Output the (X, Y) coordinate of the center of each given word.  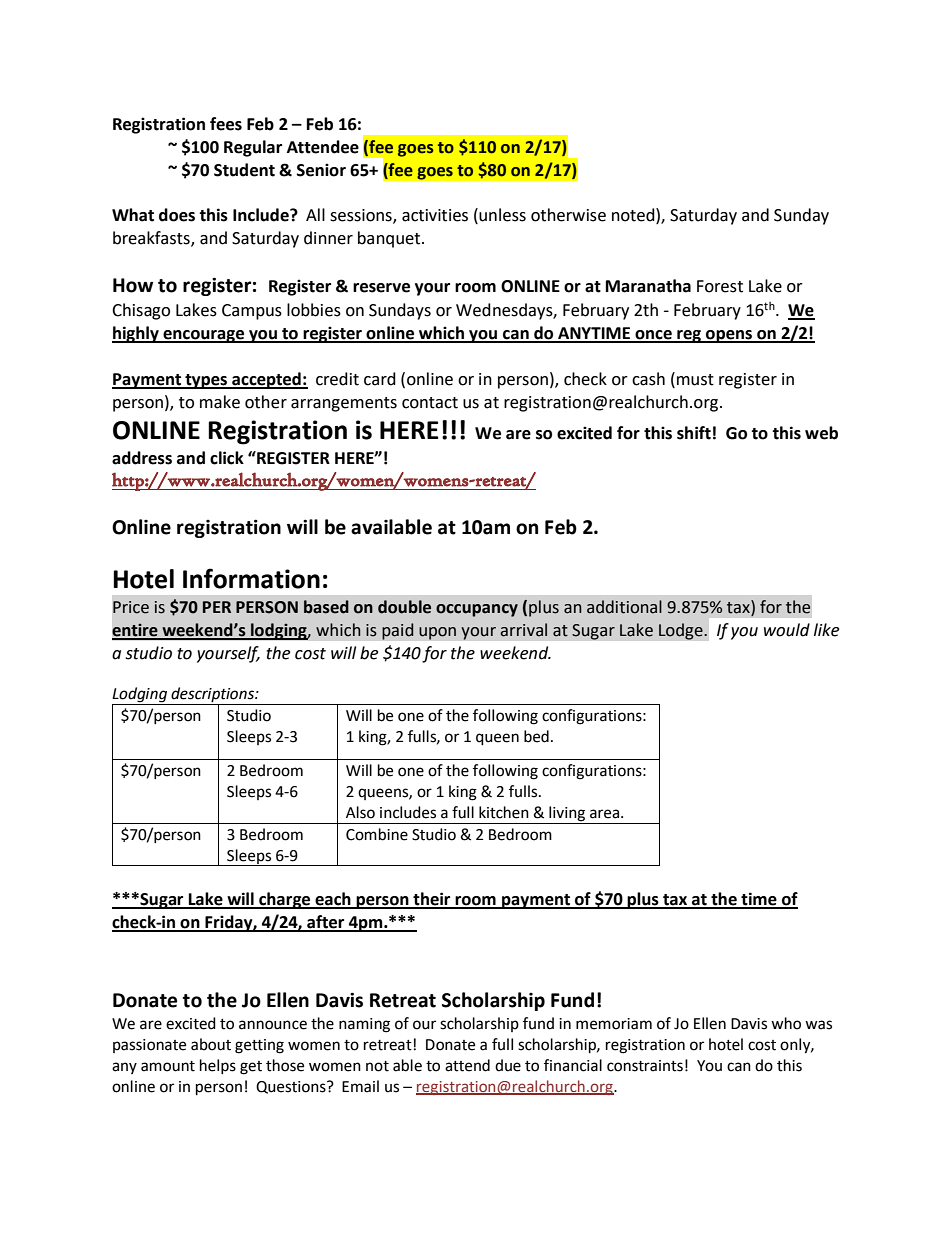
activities (435, 215)
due (508, 1065)
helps (218, 1066)
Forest (720, 286)
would (787, 630)
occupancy (477, 610)
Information (251, 578)
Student (244, 170)
